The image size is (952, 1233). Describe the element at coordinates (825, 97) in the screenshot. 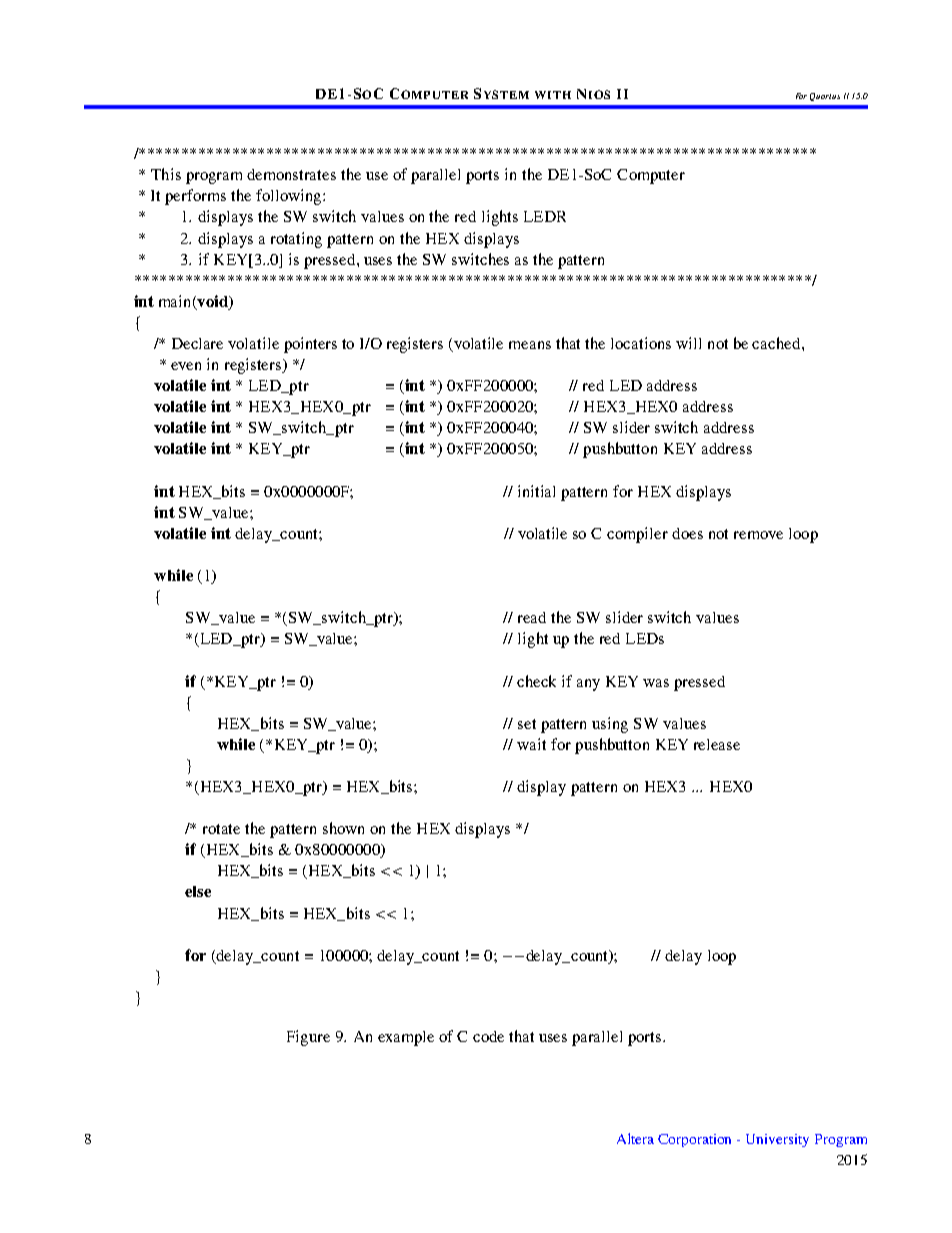

I see `Quartus` at that location.
